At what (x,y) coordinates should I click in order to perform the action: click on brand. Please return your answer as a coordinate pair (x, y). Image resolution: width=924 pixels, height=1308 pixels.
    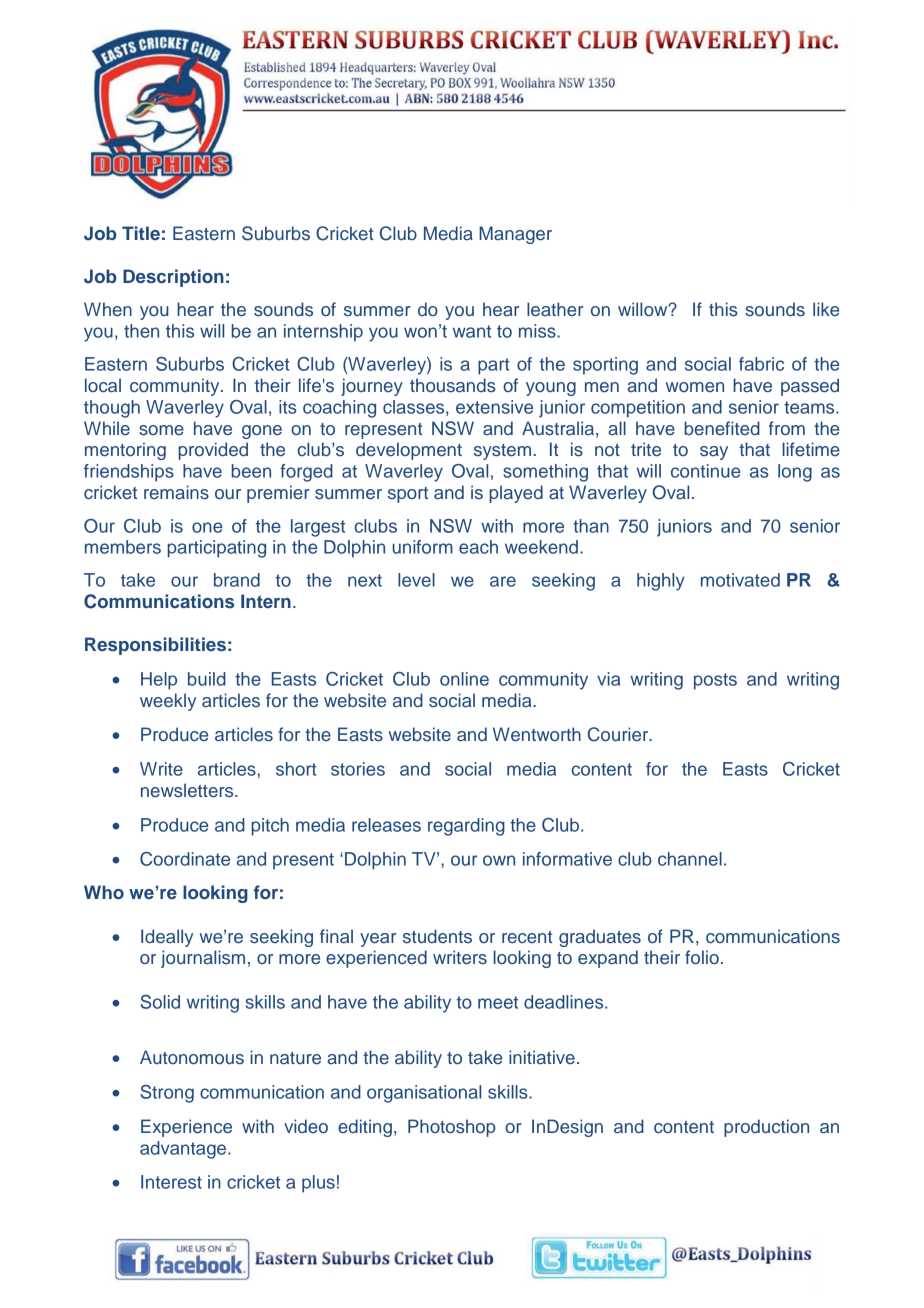
    Looking at the image, I should click on (237, 580).
